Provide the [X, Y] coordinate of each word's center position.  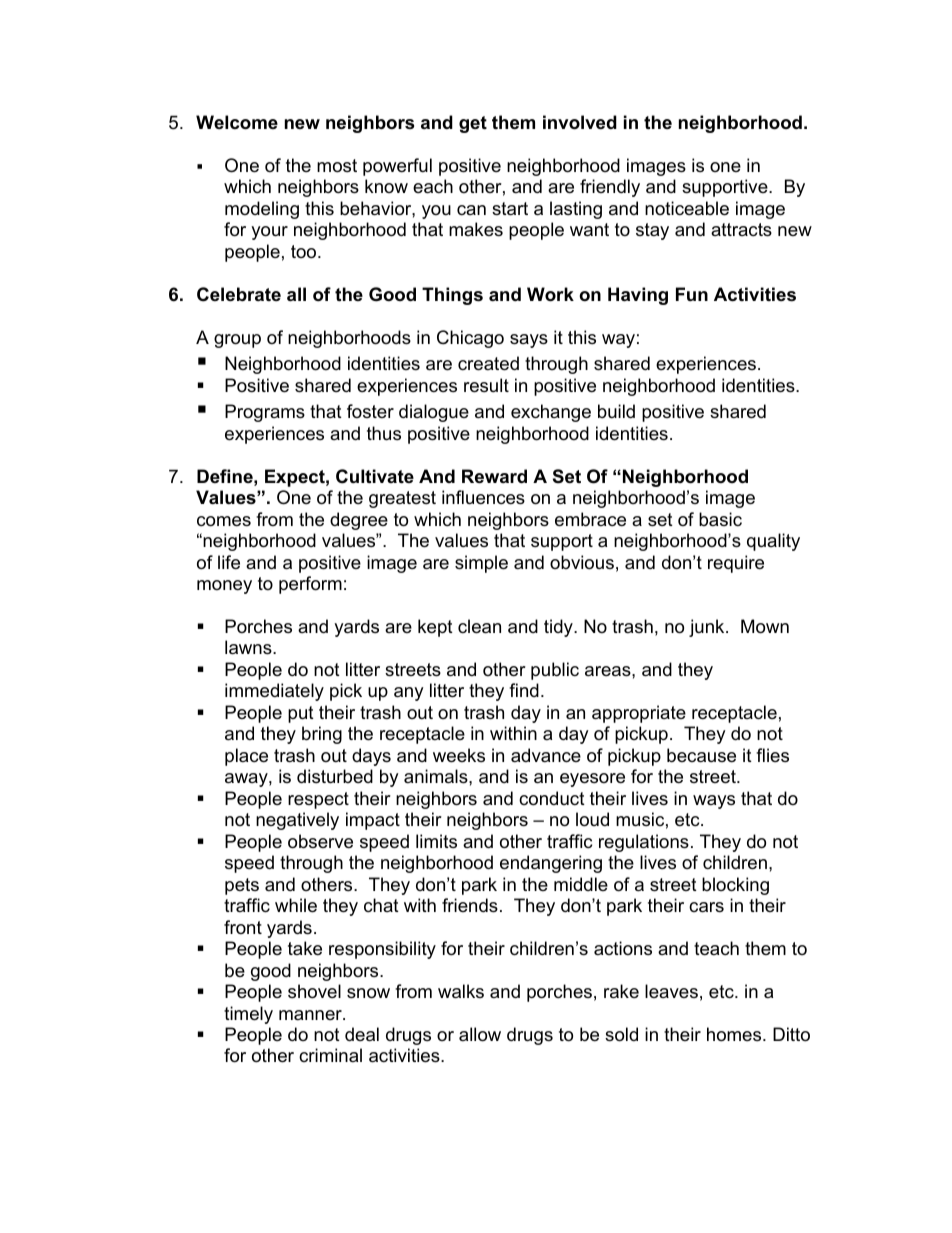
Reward [494, 476]
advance [546, 755]
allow [480, 1034]
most [337, 166]
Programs [265, 413]
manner [311, 1015]
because [701, 755]
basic [720, 519]
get [473, 124]
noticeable [687, 208]
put [301, 714]
